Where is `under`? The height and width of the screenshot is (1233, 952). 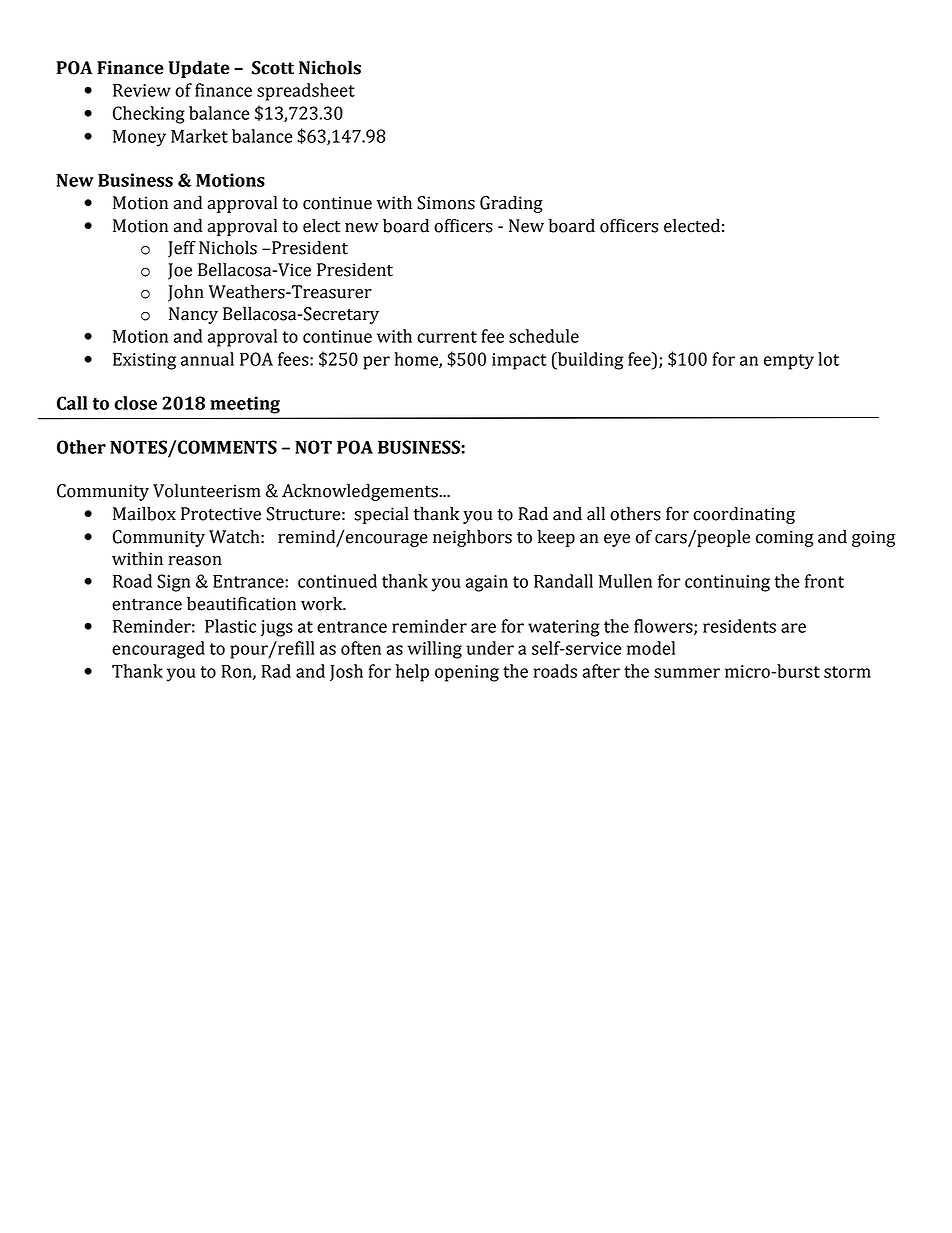
under is located at coordinates (490, 648).
